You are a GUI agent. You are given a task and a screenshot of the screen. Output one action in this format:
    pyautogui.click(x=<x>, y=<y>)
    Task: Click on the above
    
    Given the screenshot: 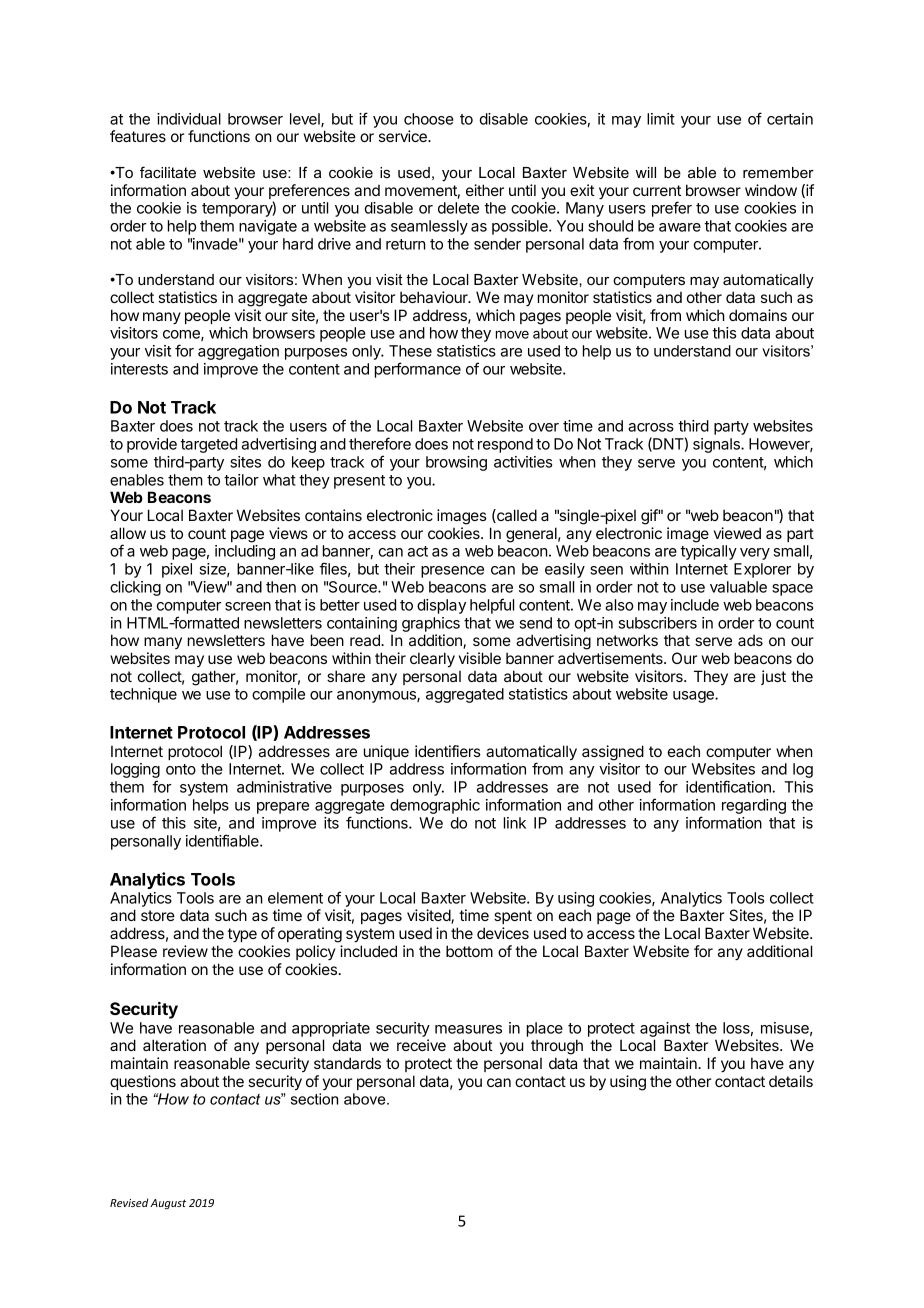 What is the action you would take?
    pyautogui.click(x=366, y=1099)
